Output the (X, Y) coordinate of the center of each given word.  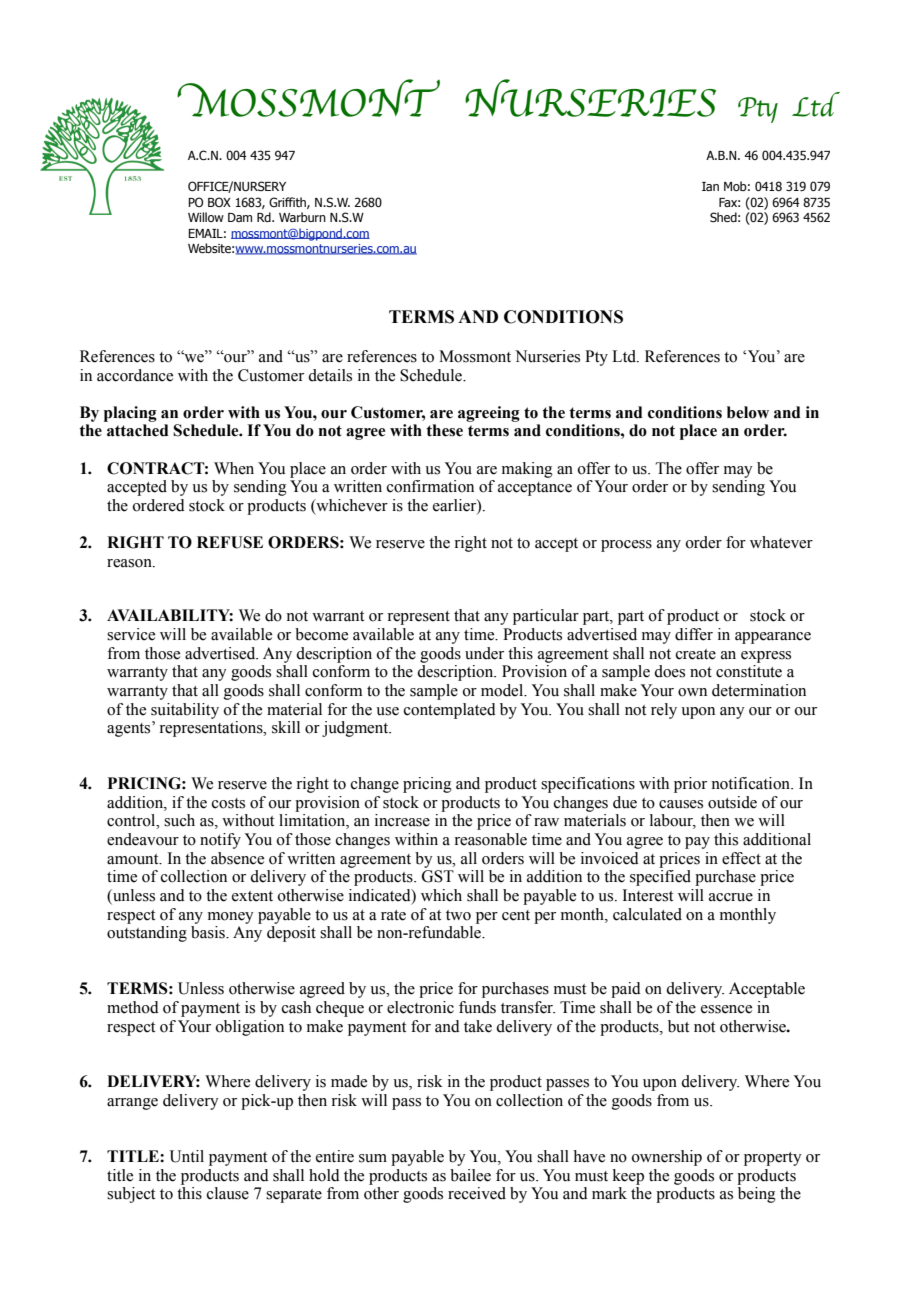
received (477, 1193)
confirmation (430, 486)
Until (187, 1156)
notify (220, 841)
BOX (219, 202)
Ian (710, 186)
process (626, 546)
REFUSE (230, 542)
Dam (240, 217)
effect (741, 858)
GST (438, 876)
